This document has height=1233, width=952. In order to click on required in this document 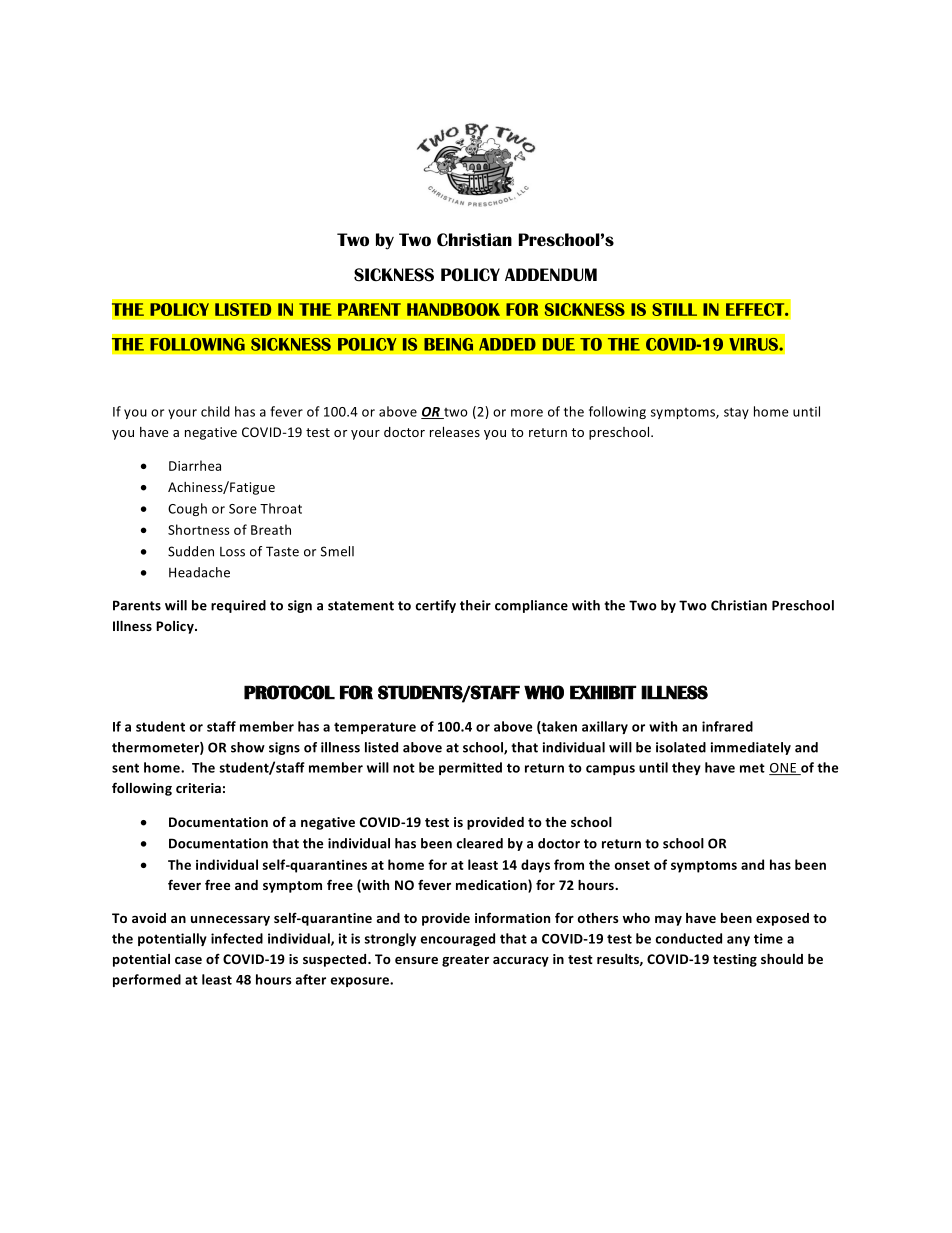, I will do `click(238, 606)`.
